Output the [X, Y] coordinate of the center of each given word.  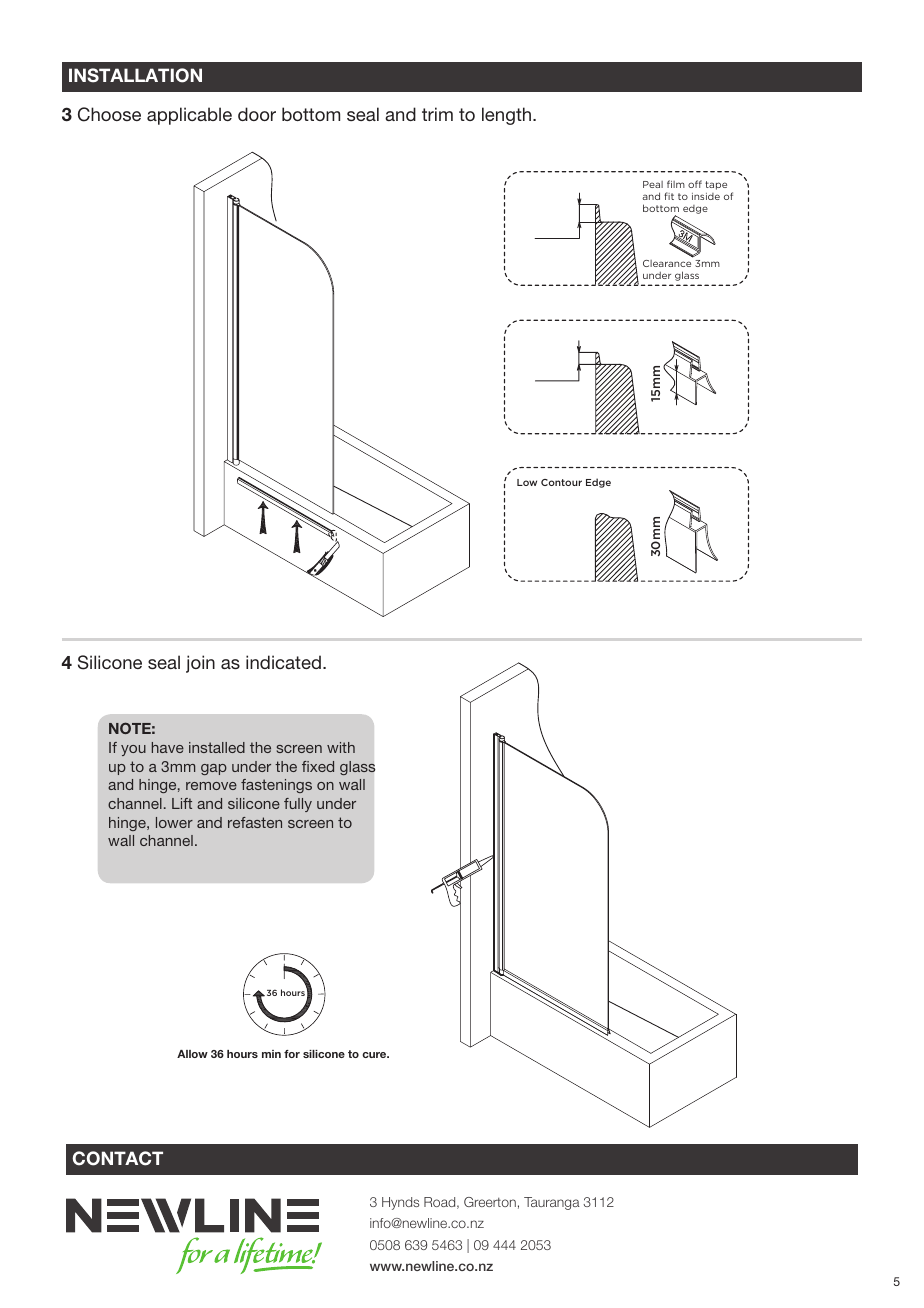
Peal [653, 184]
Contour [561, 482]
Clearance [667, 263]
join [200, 664]
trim [437, 114]
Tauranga [552, 1203]
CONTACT [117, 1158]
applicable [189, 116]
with [341, 747]
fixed [318, 766]
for [292, 1054]
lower [174, 822]
